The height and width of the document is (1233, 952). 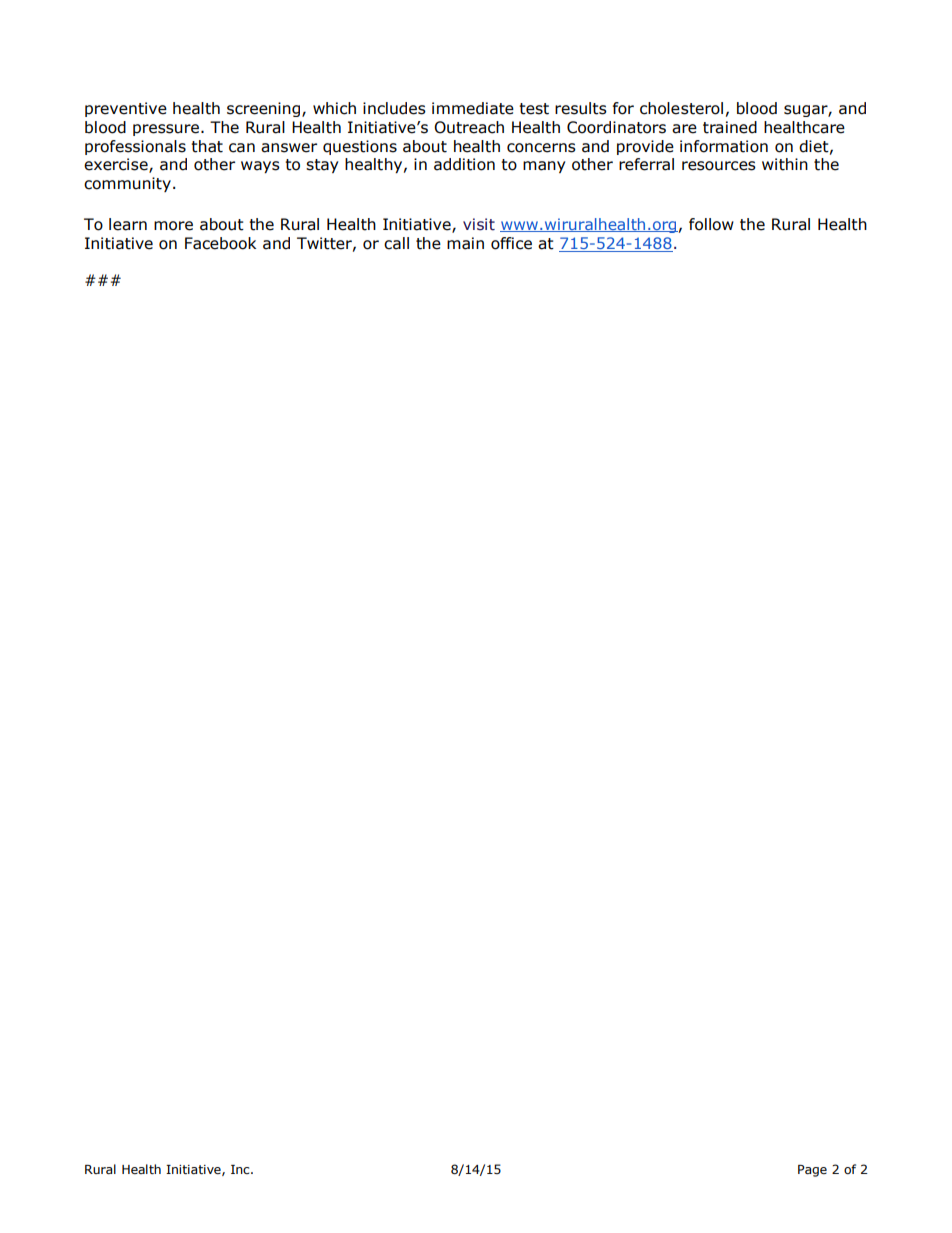 I want to click on resources, so click(x=719, y=166).
